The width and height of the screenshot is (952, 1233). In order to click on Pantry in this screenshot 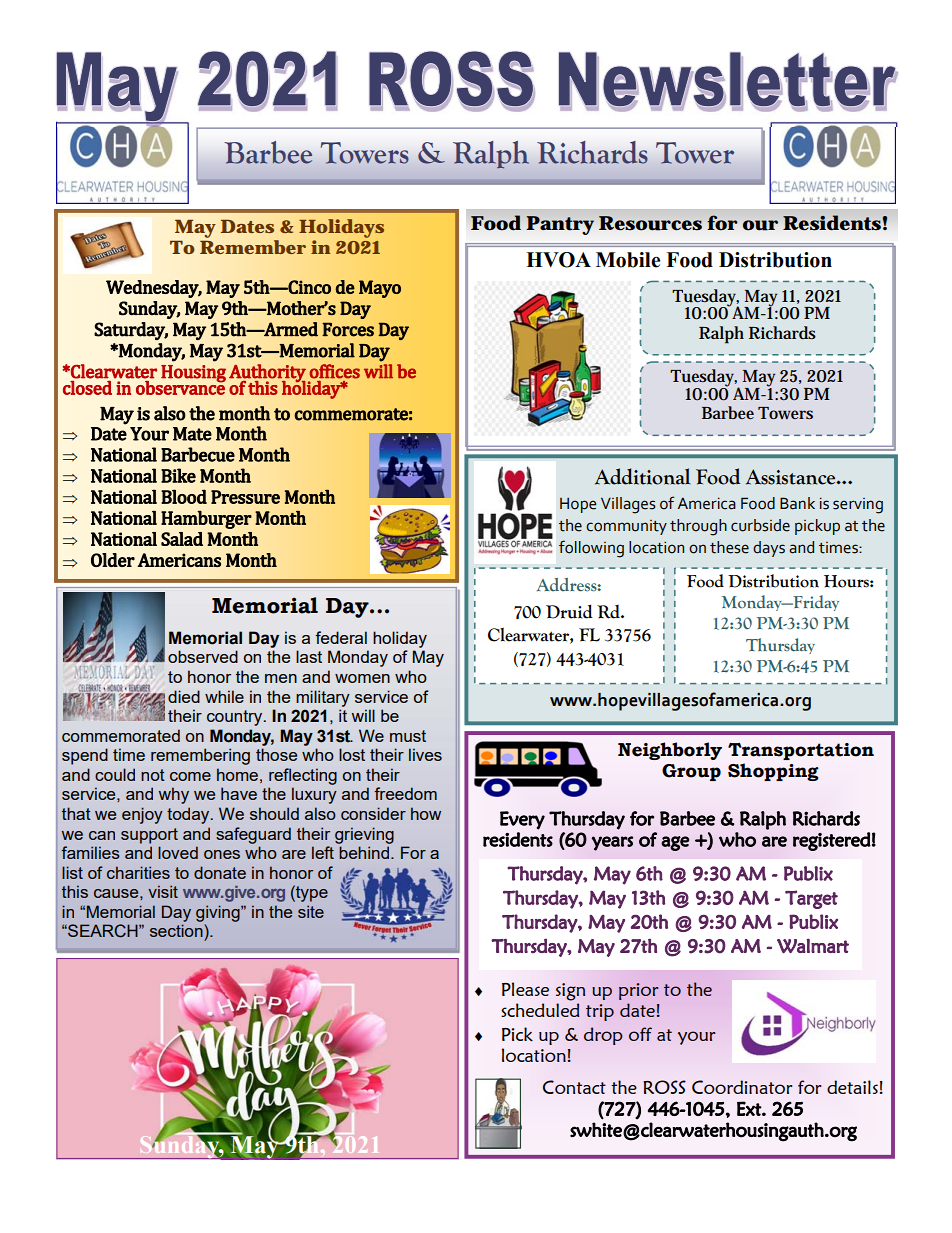, I will do `click(560, 225)`.
